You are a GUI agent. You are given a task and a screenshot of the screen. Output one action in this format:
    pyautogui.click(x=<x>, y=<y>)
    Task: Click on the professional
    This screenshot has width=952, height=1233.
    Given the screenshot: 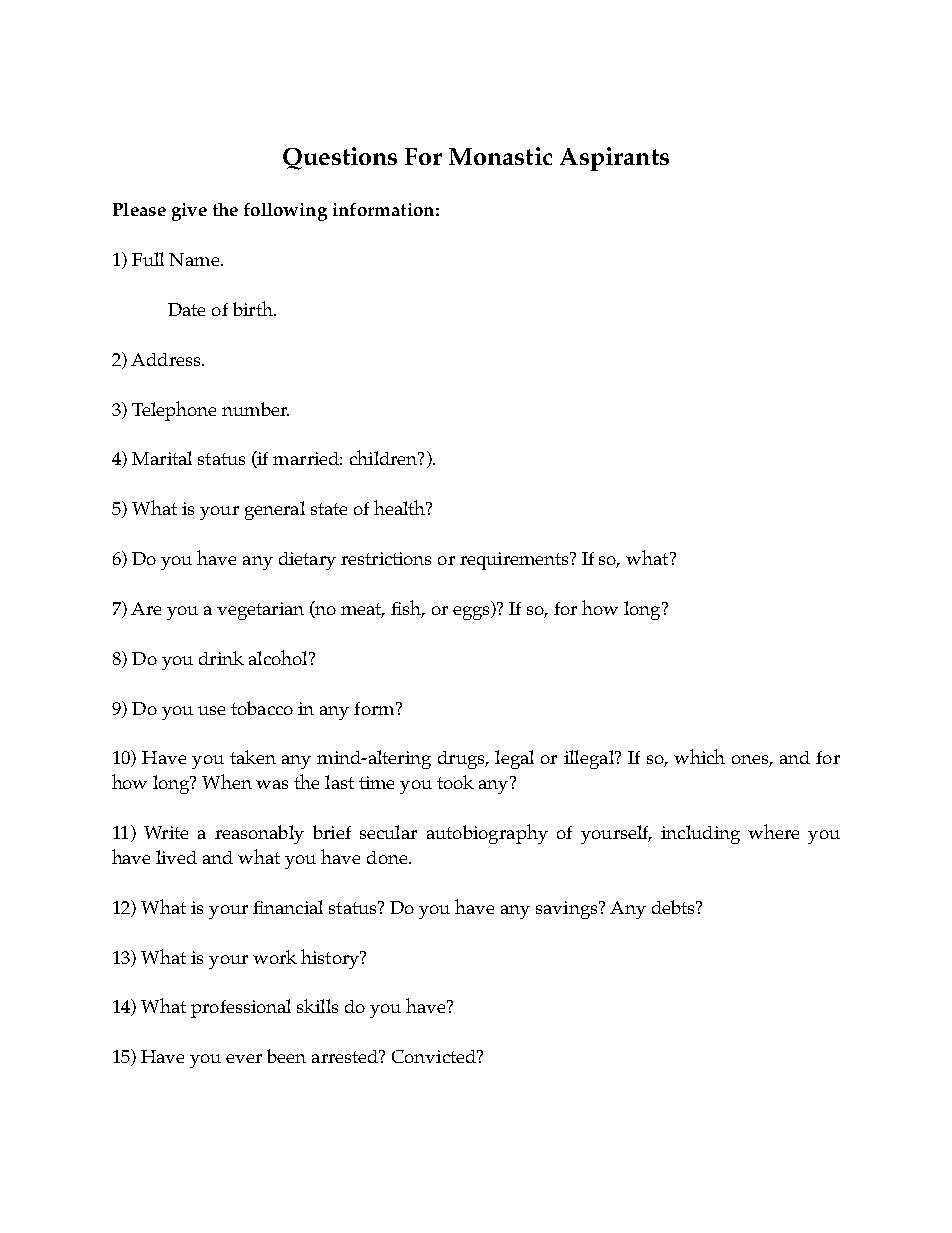 What is the action you would take?
    pyautogui.click(x=241, y=1008)
